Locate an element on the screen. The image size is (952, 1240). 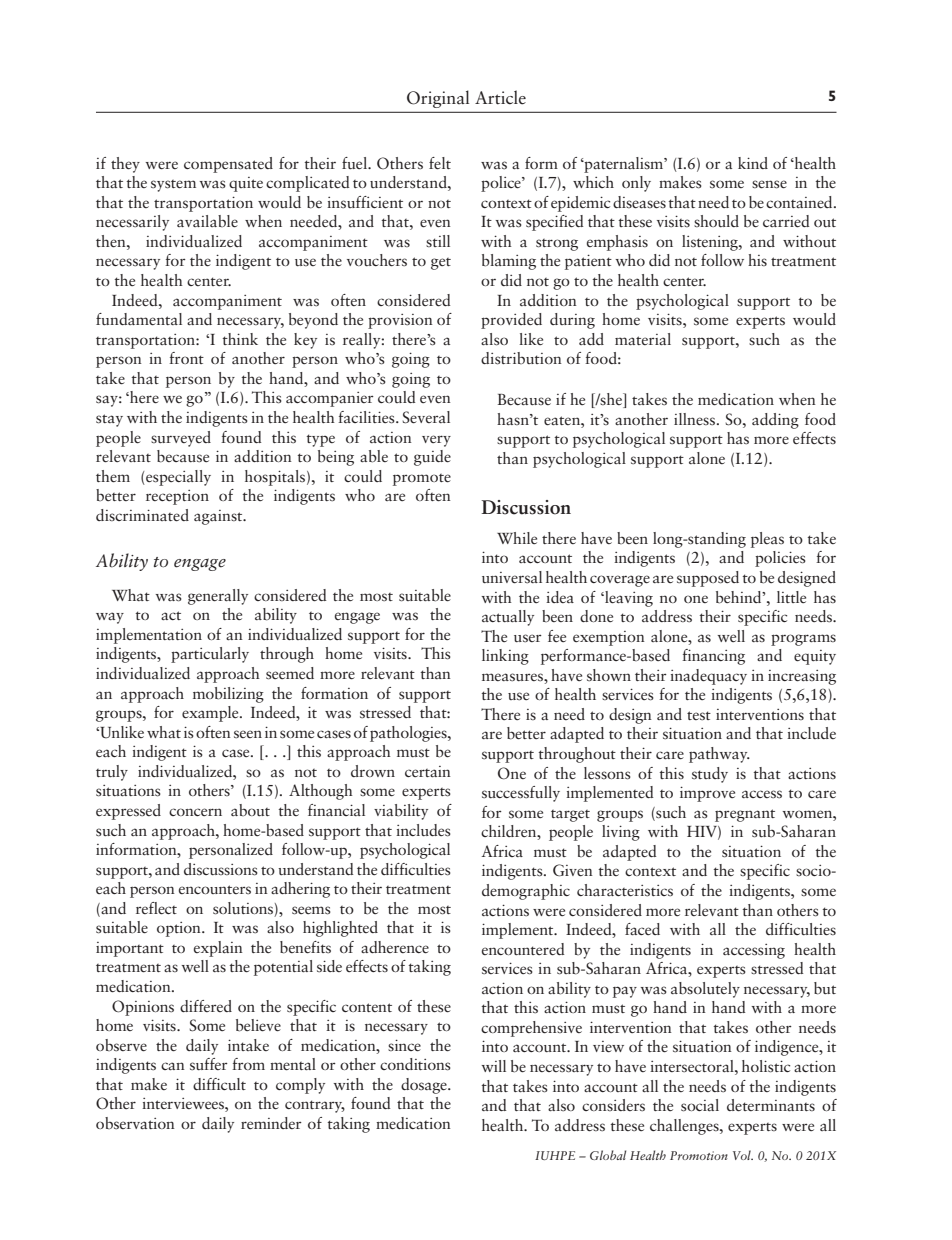
kind is located at coordinates (753, 163).
